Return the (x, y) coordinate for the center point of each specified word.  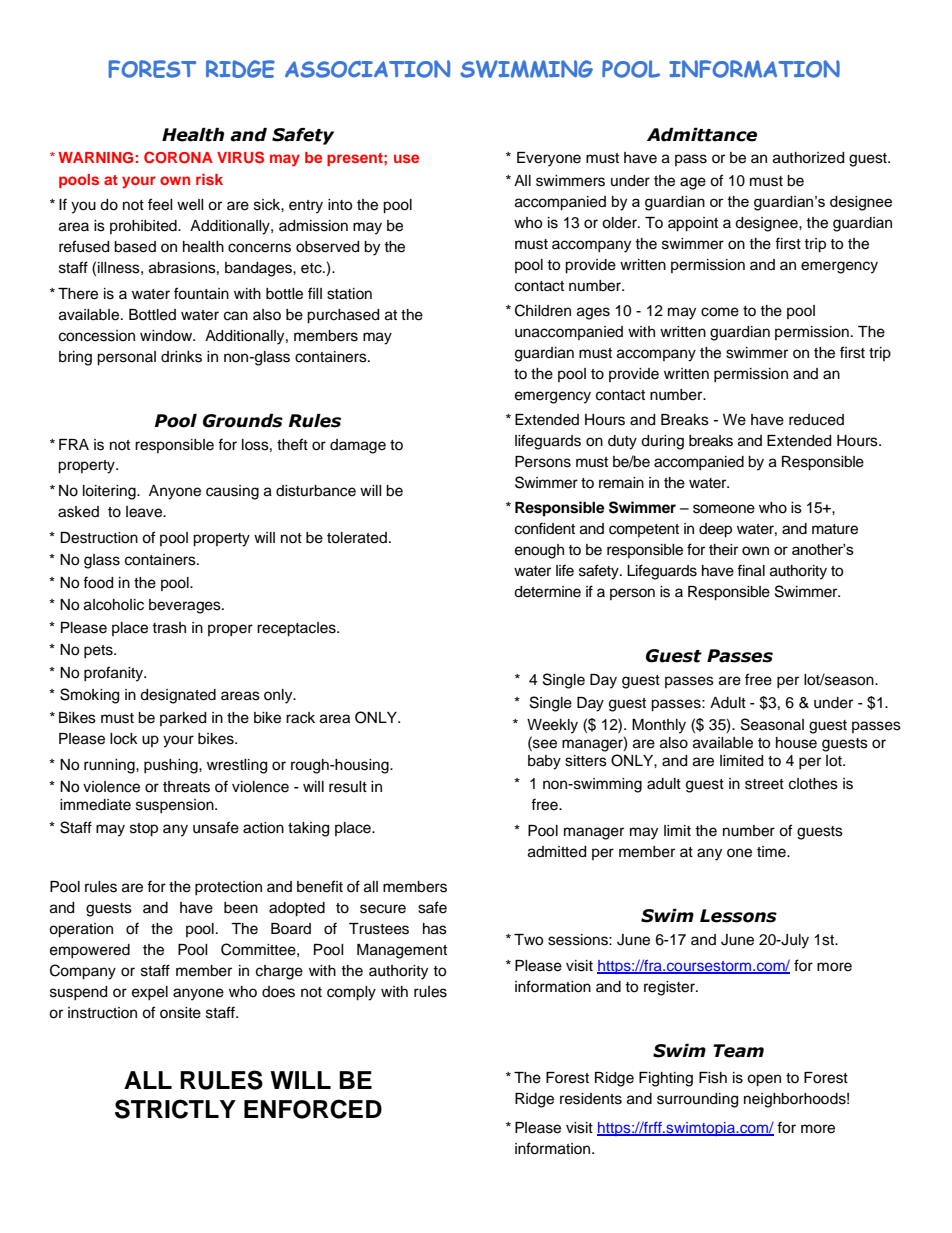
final (751, 570)
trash (169, 628)
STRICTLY (175, 1109)
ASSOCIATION (367, 69)
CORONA (178, 157)
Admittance (702, 135)
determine (547, 592)
